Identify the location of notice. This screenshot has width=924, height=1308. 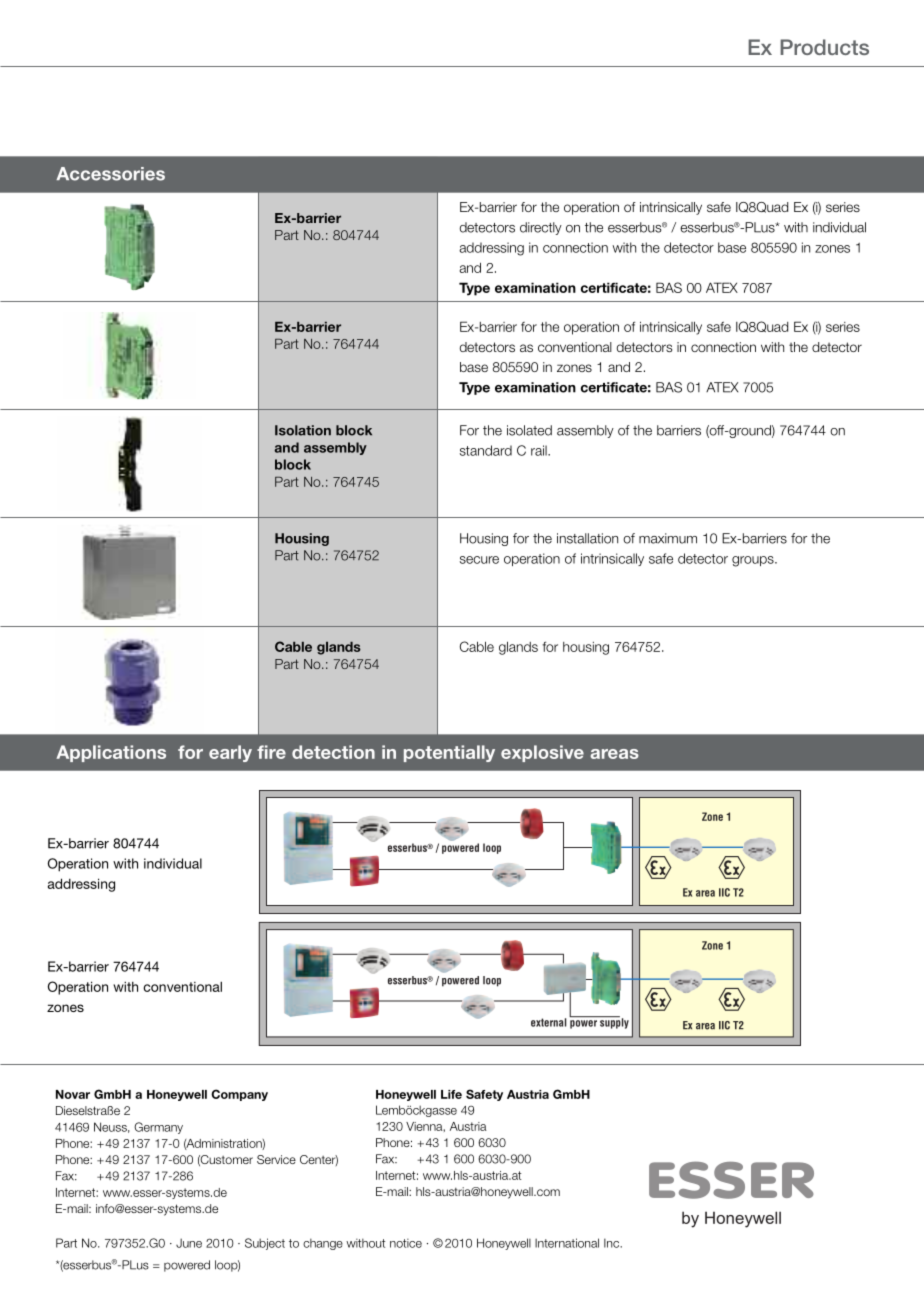
(406, 1243).
